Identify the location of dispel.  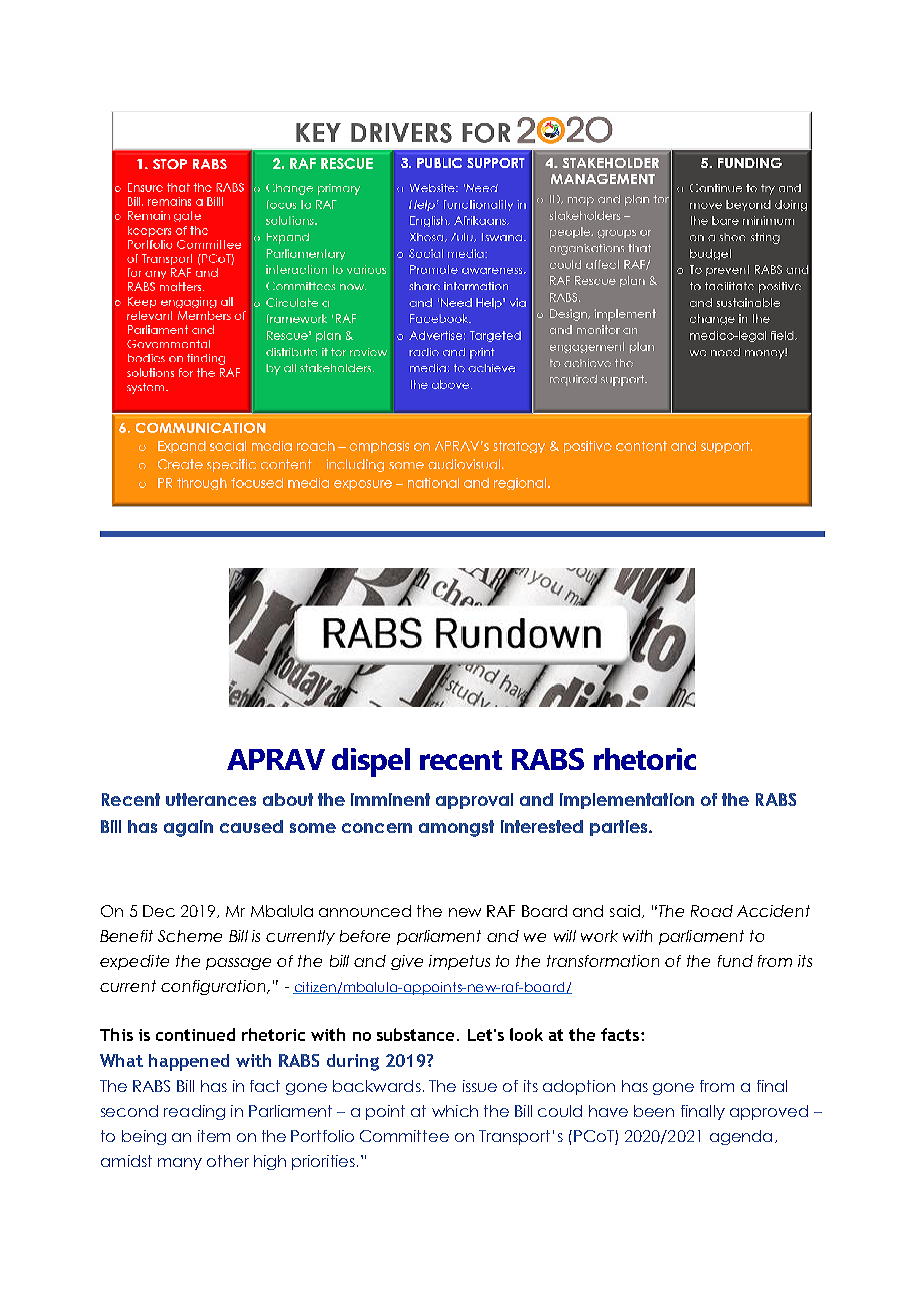
(371, 762).
